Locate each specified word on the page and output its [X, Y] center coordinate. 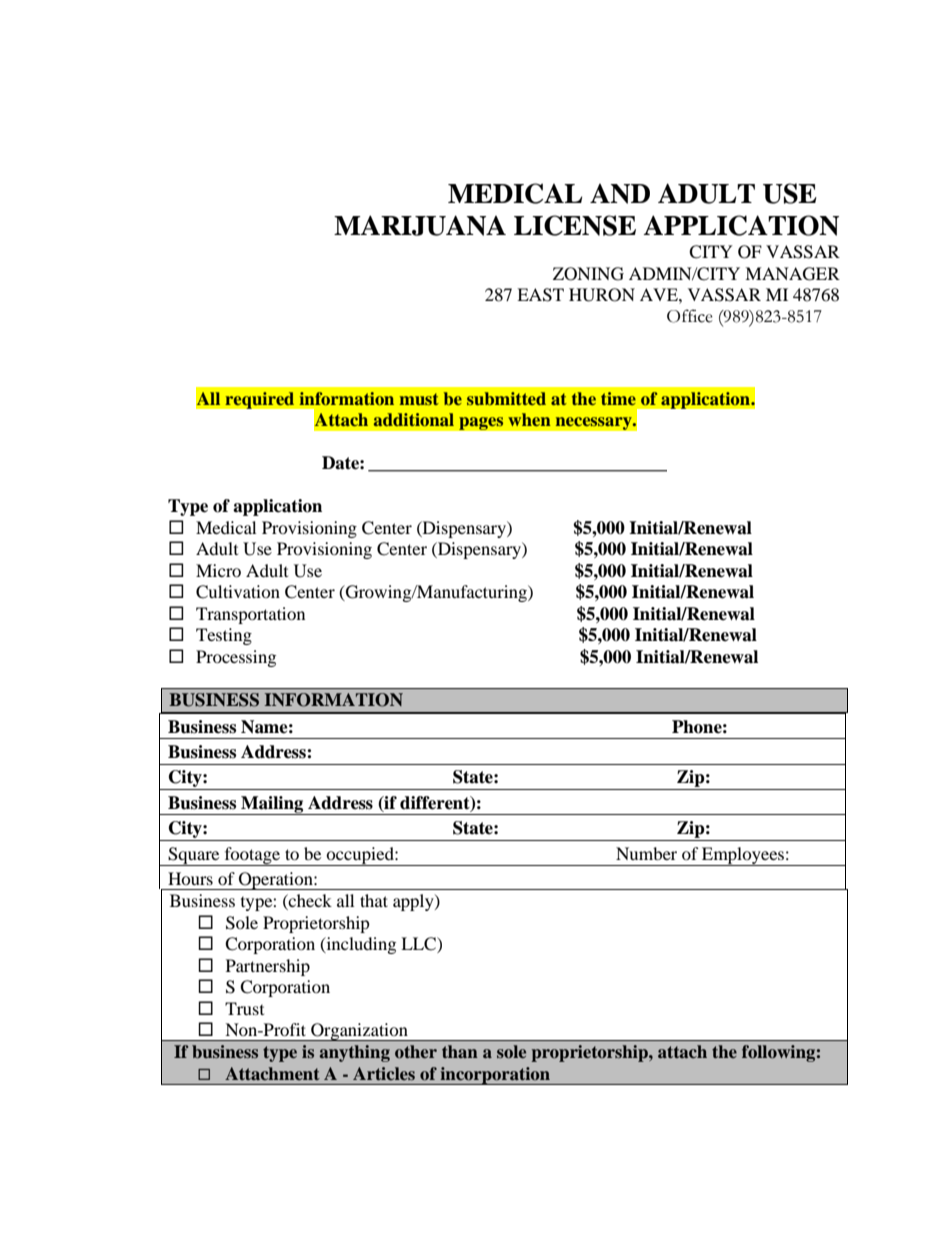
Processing [236, 658]
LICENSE [575, 225]
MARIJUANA [420, 225]
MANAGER [792, 274]
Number [646, 853]
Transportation [250, 615]
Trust [244, 1008]
